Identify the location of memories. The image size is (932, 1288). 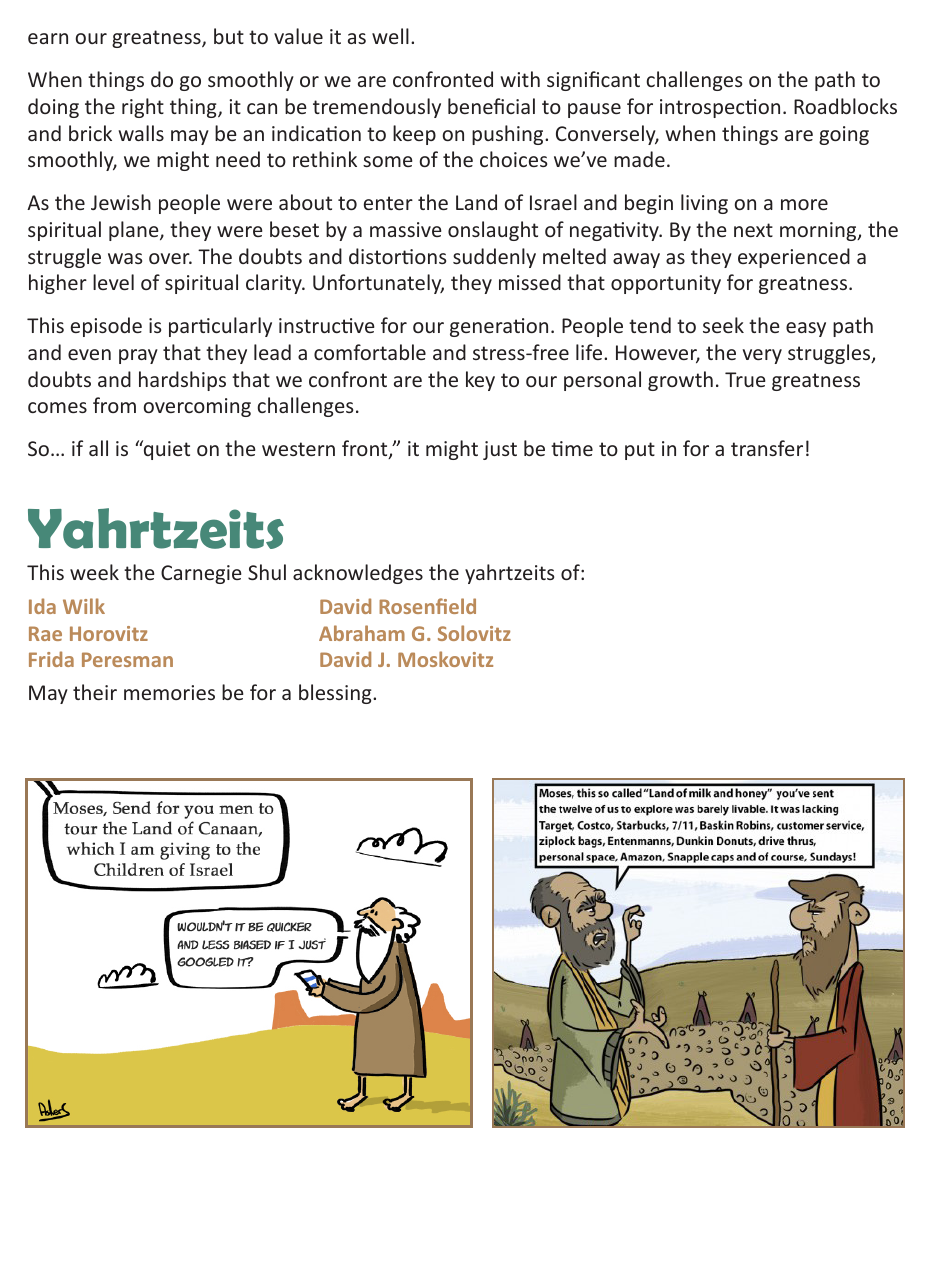
(169, 692).
